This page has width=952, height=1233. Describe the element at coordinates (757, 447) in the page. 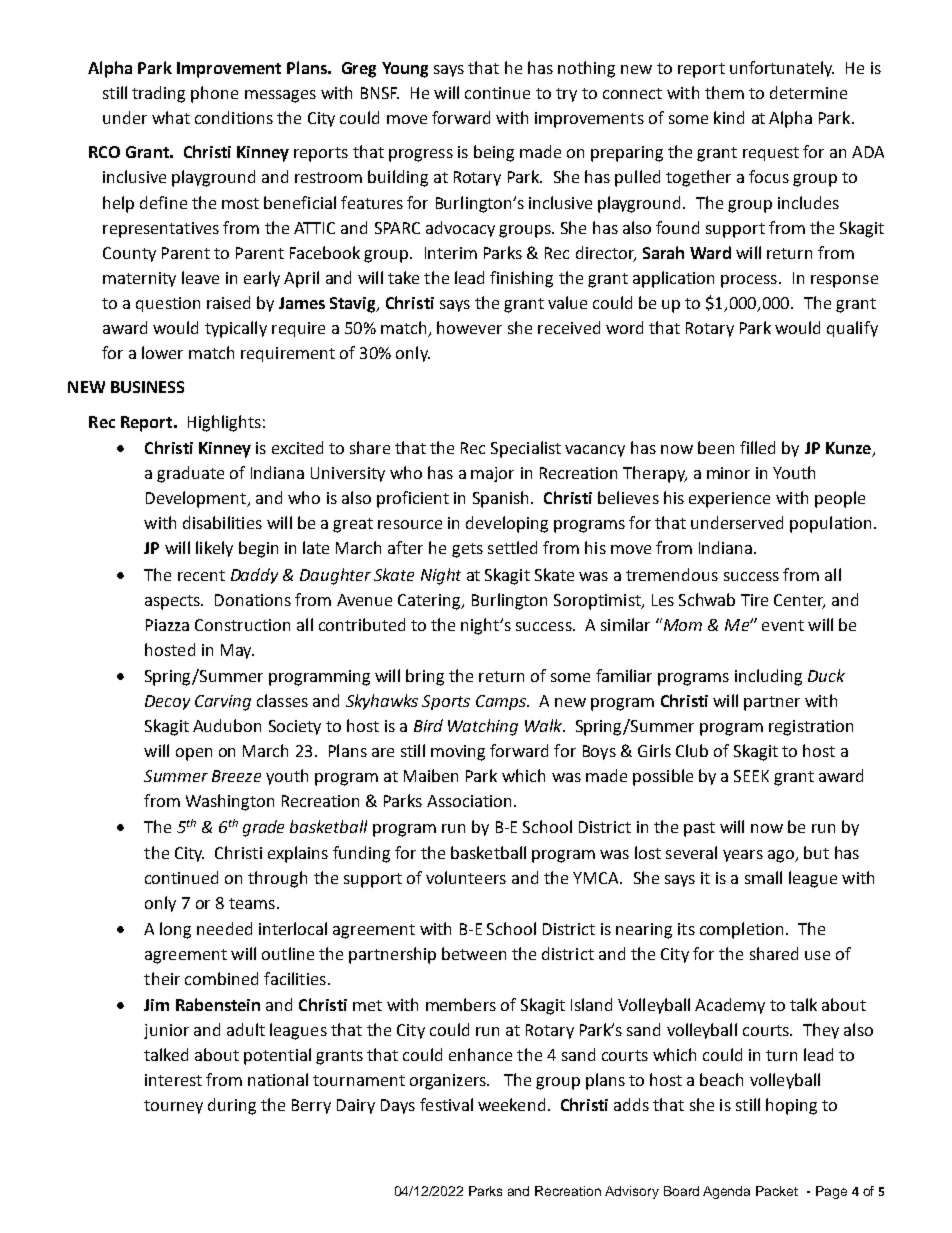

I see `filled` at that location.
